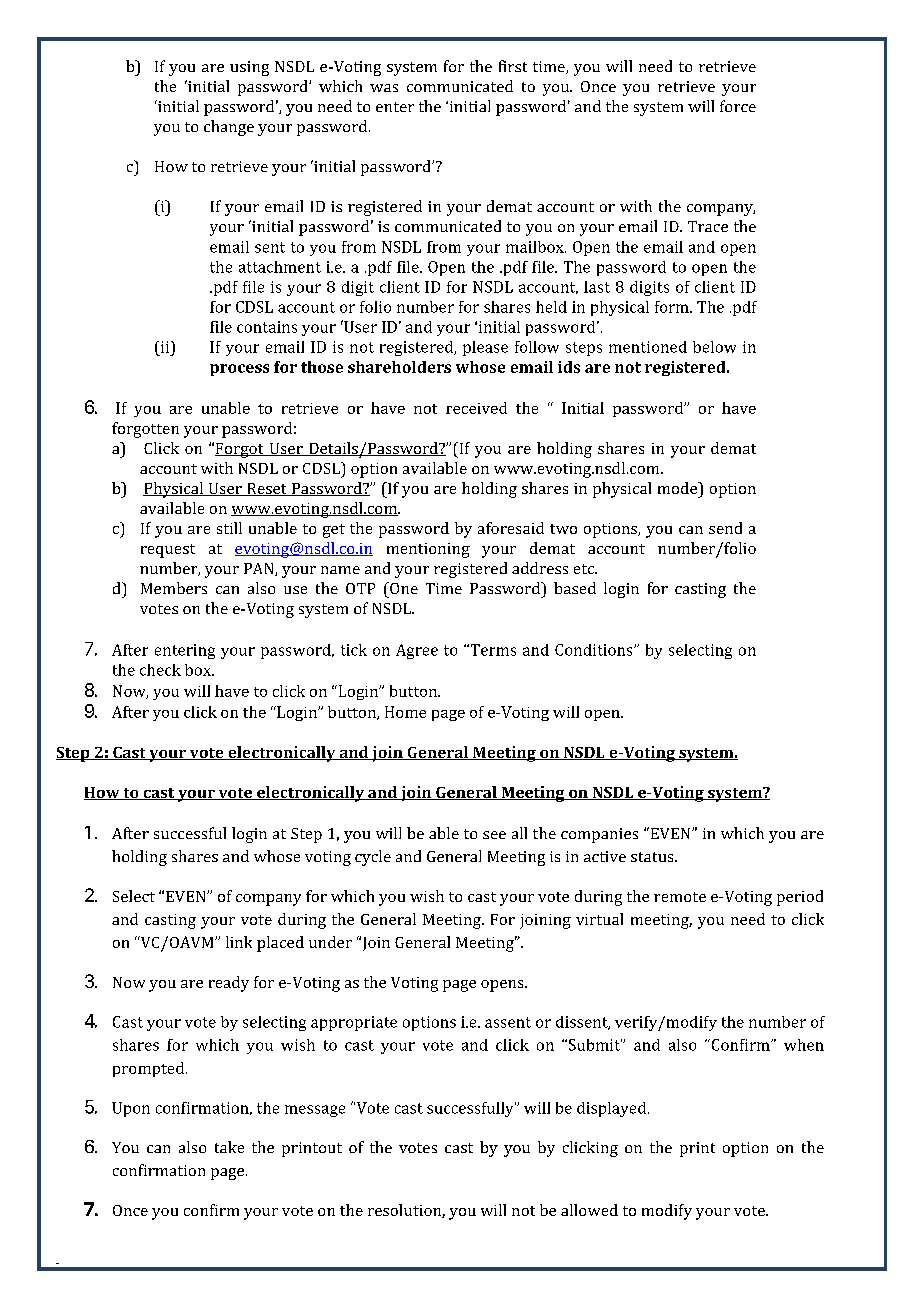 This document has height=1308, width=924. Describe the element at coordinates (229, 128) in the document. I see `change` at that location.
